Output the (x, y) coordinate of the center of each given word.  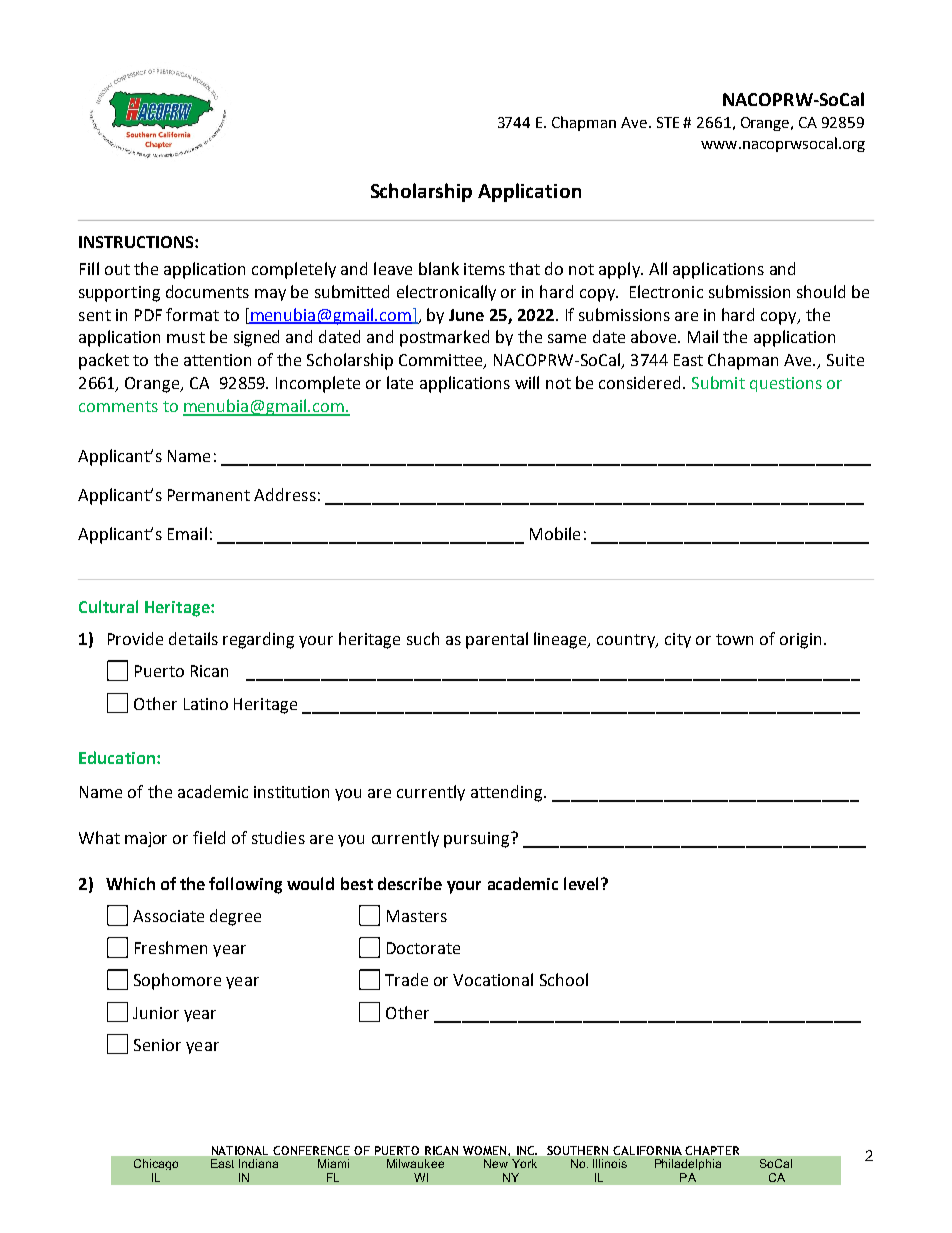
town (734, 639)
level (583, 883)
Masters (417, 916)
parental (497, 640)
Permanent (209, 495)
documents (207, 291)
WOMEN (486, 1150)
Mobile (555, 533)
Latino (206, 704)
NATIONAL (240, 1150)
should (821, 291)
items (484, 269)
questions (786, 384)
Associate (168, 916)
